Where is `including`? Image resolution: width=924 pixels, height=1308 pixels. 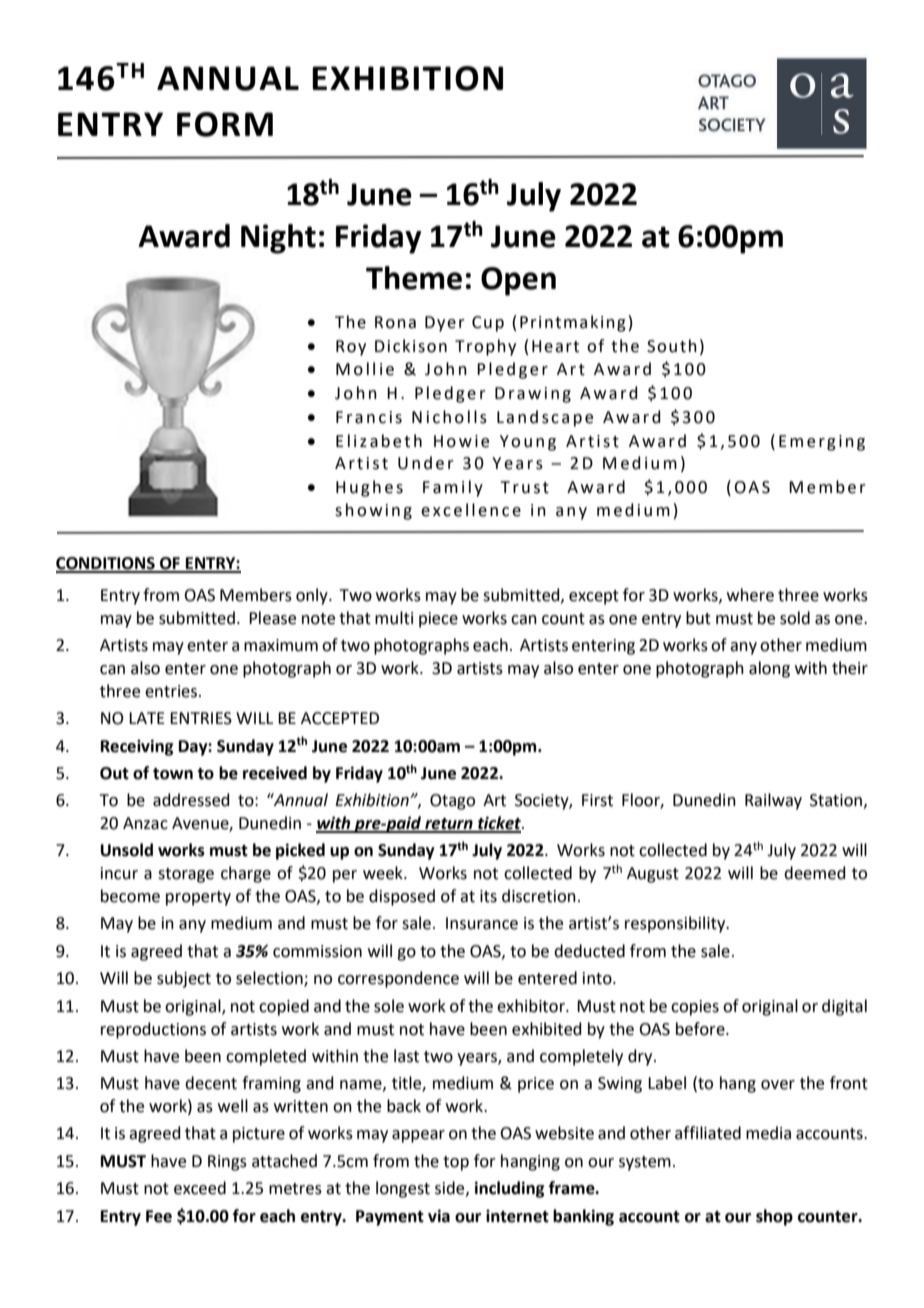 including is located at coordinates (509, 1189).
